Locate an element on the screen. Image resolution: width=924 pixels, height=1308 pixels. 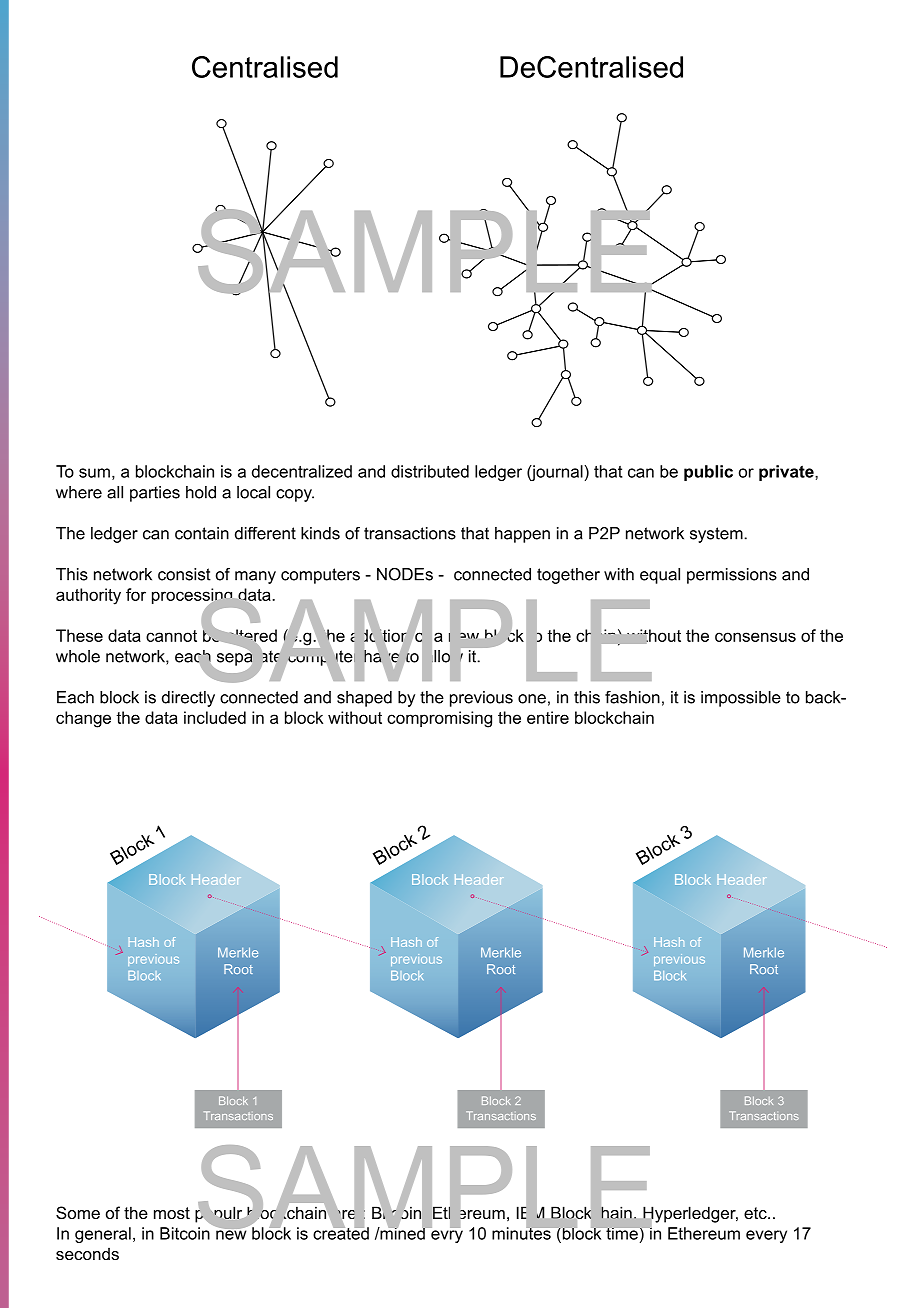
evry is located at coordinates (447, 1236).
